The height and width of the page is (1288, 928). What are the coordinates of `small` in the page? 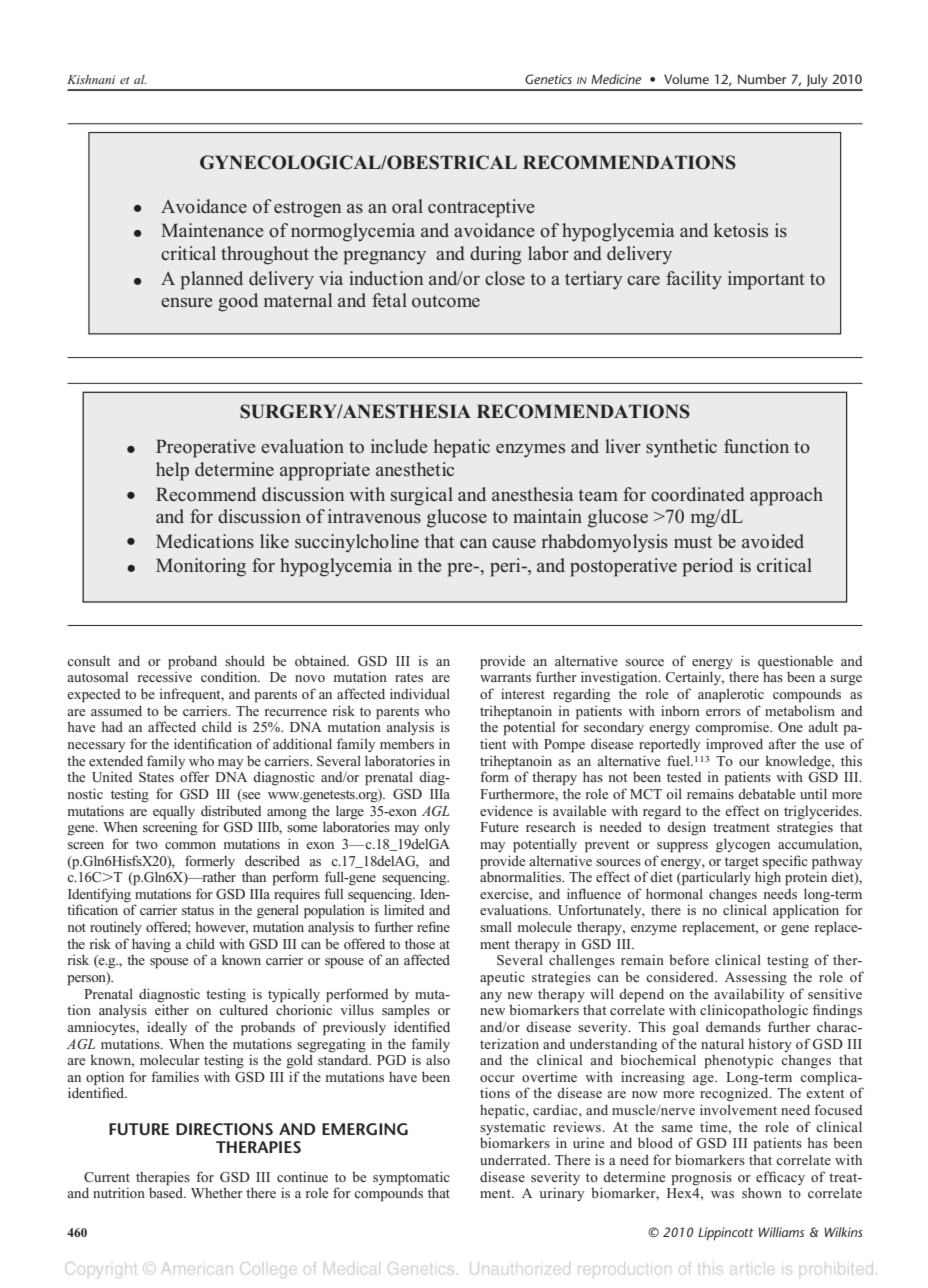 It's located at (496, 926).
